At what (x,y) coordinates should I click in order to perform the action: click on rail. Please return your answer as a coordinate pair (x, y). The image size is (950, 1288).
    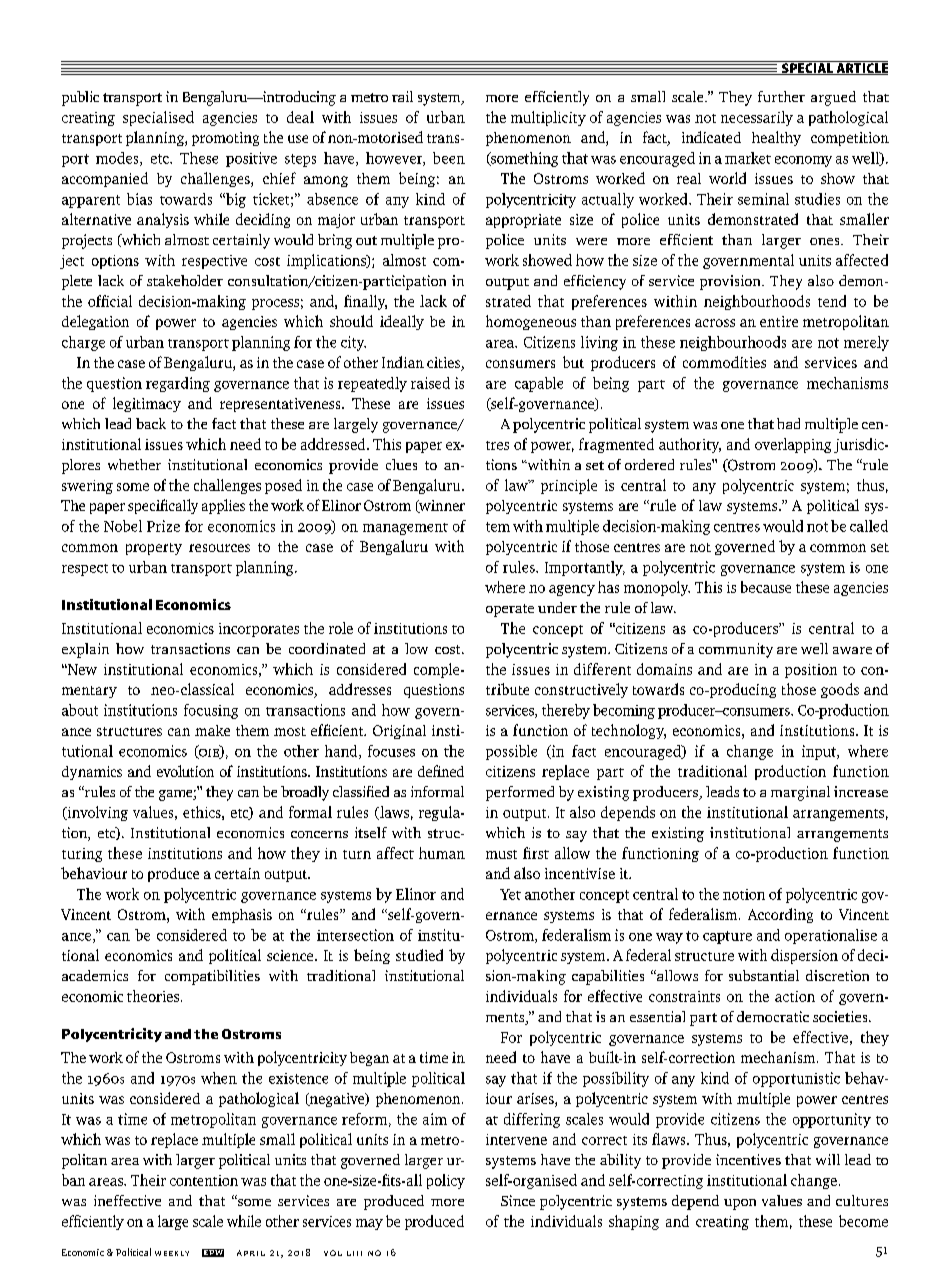
    Looking at the image, I should click on (402, 96).
